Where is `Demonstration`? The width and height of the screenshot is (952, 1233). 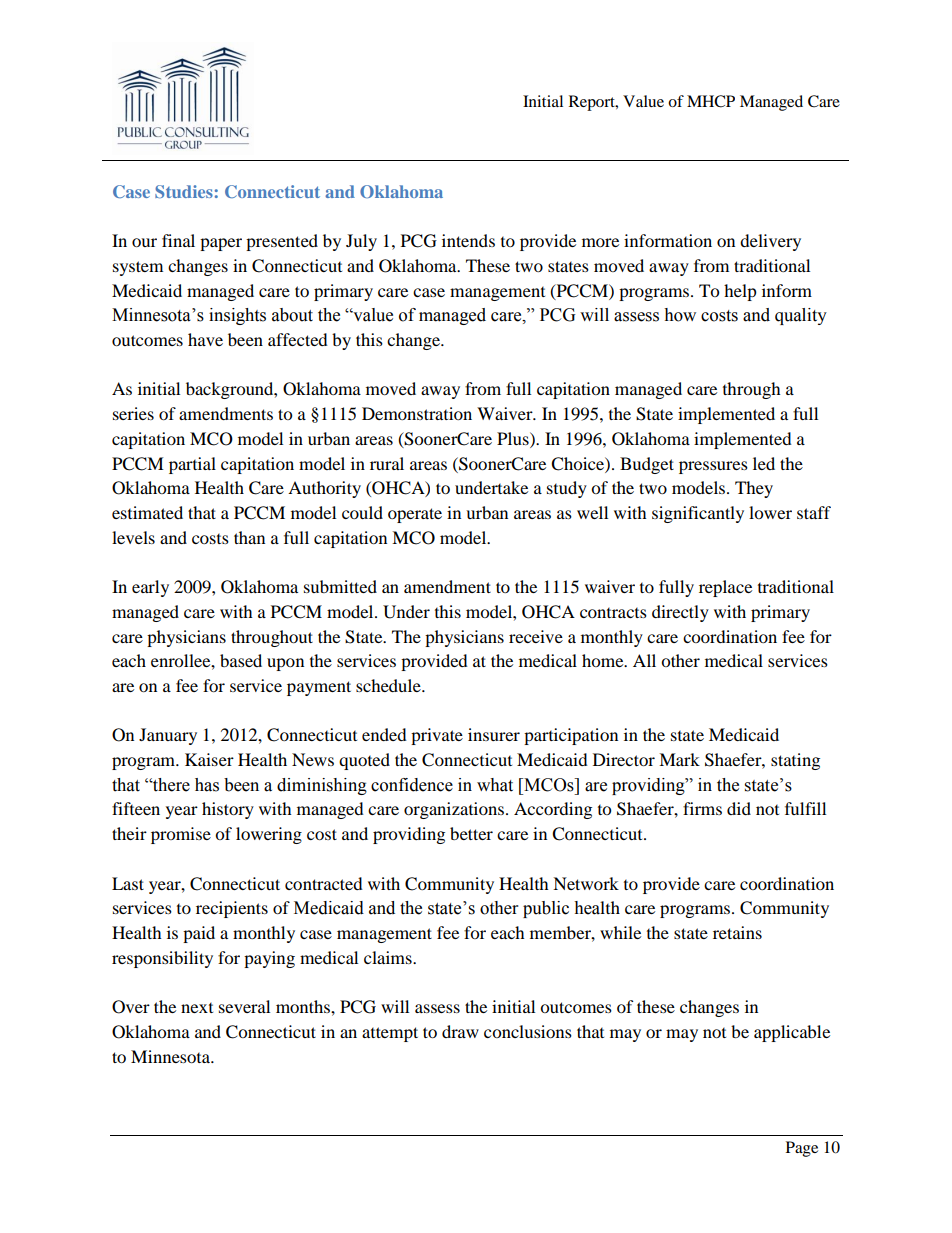
Demonstration is located at coordinates (417, 413).
